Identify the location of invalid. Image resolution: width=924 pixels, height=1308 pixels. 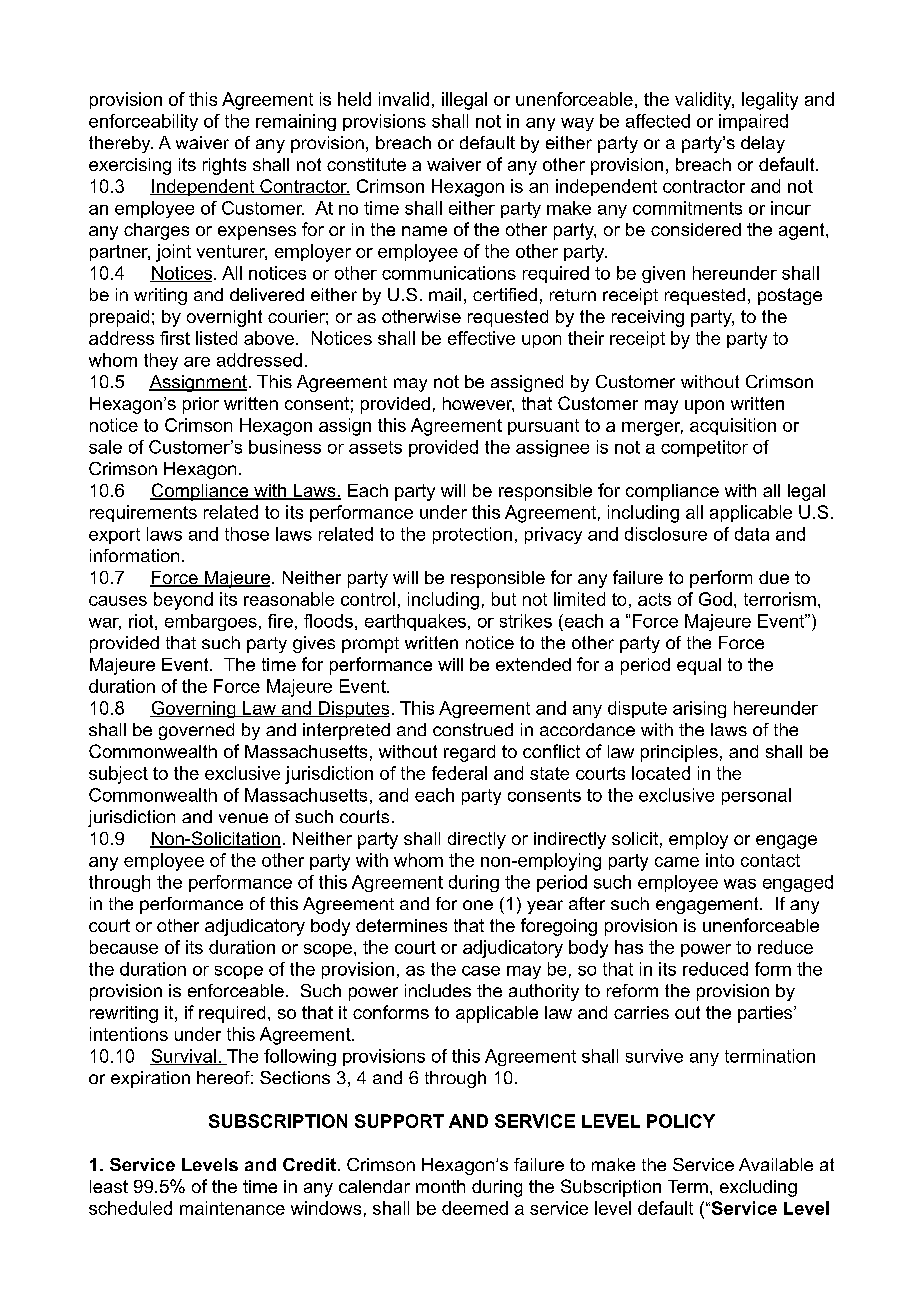
(404, 99).
